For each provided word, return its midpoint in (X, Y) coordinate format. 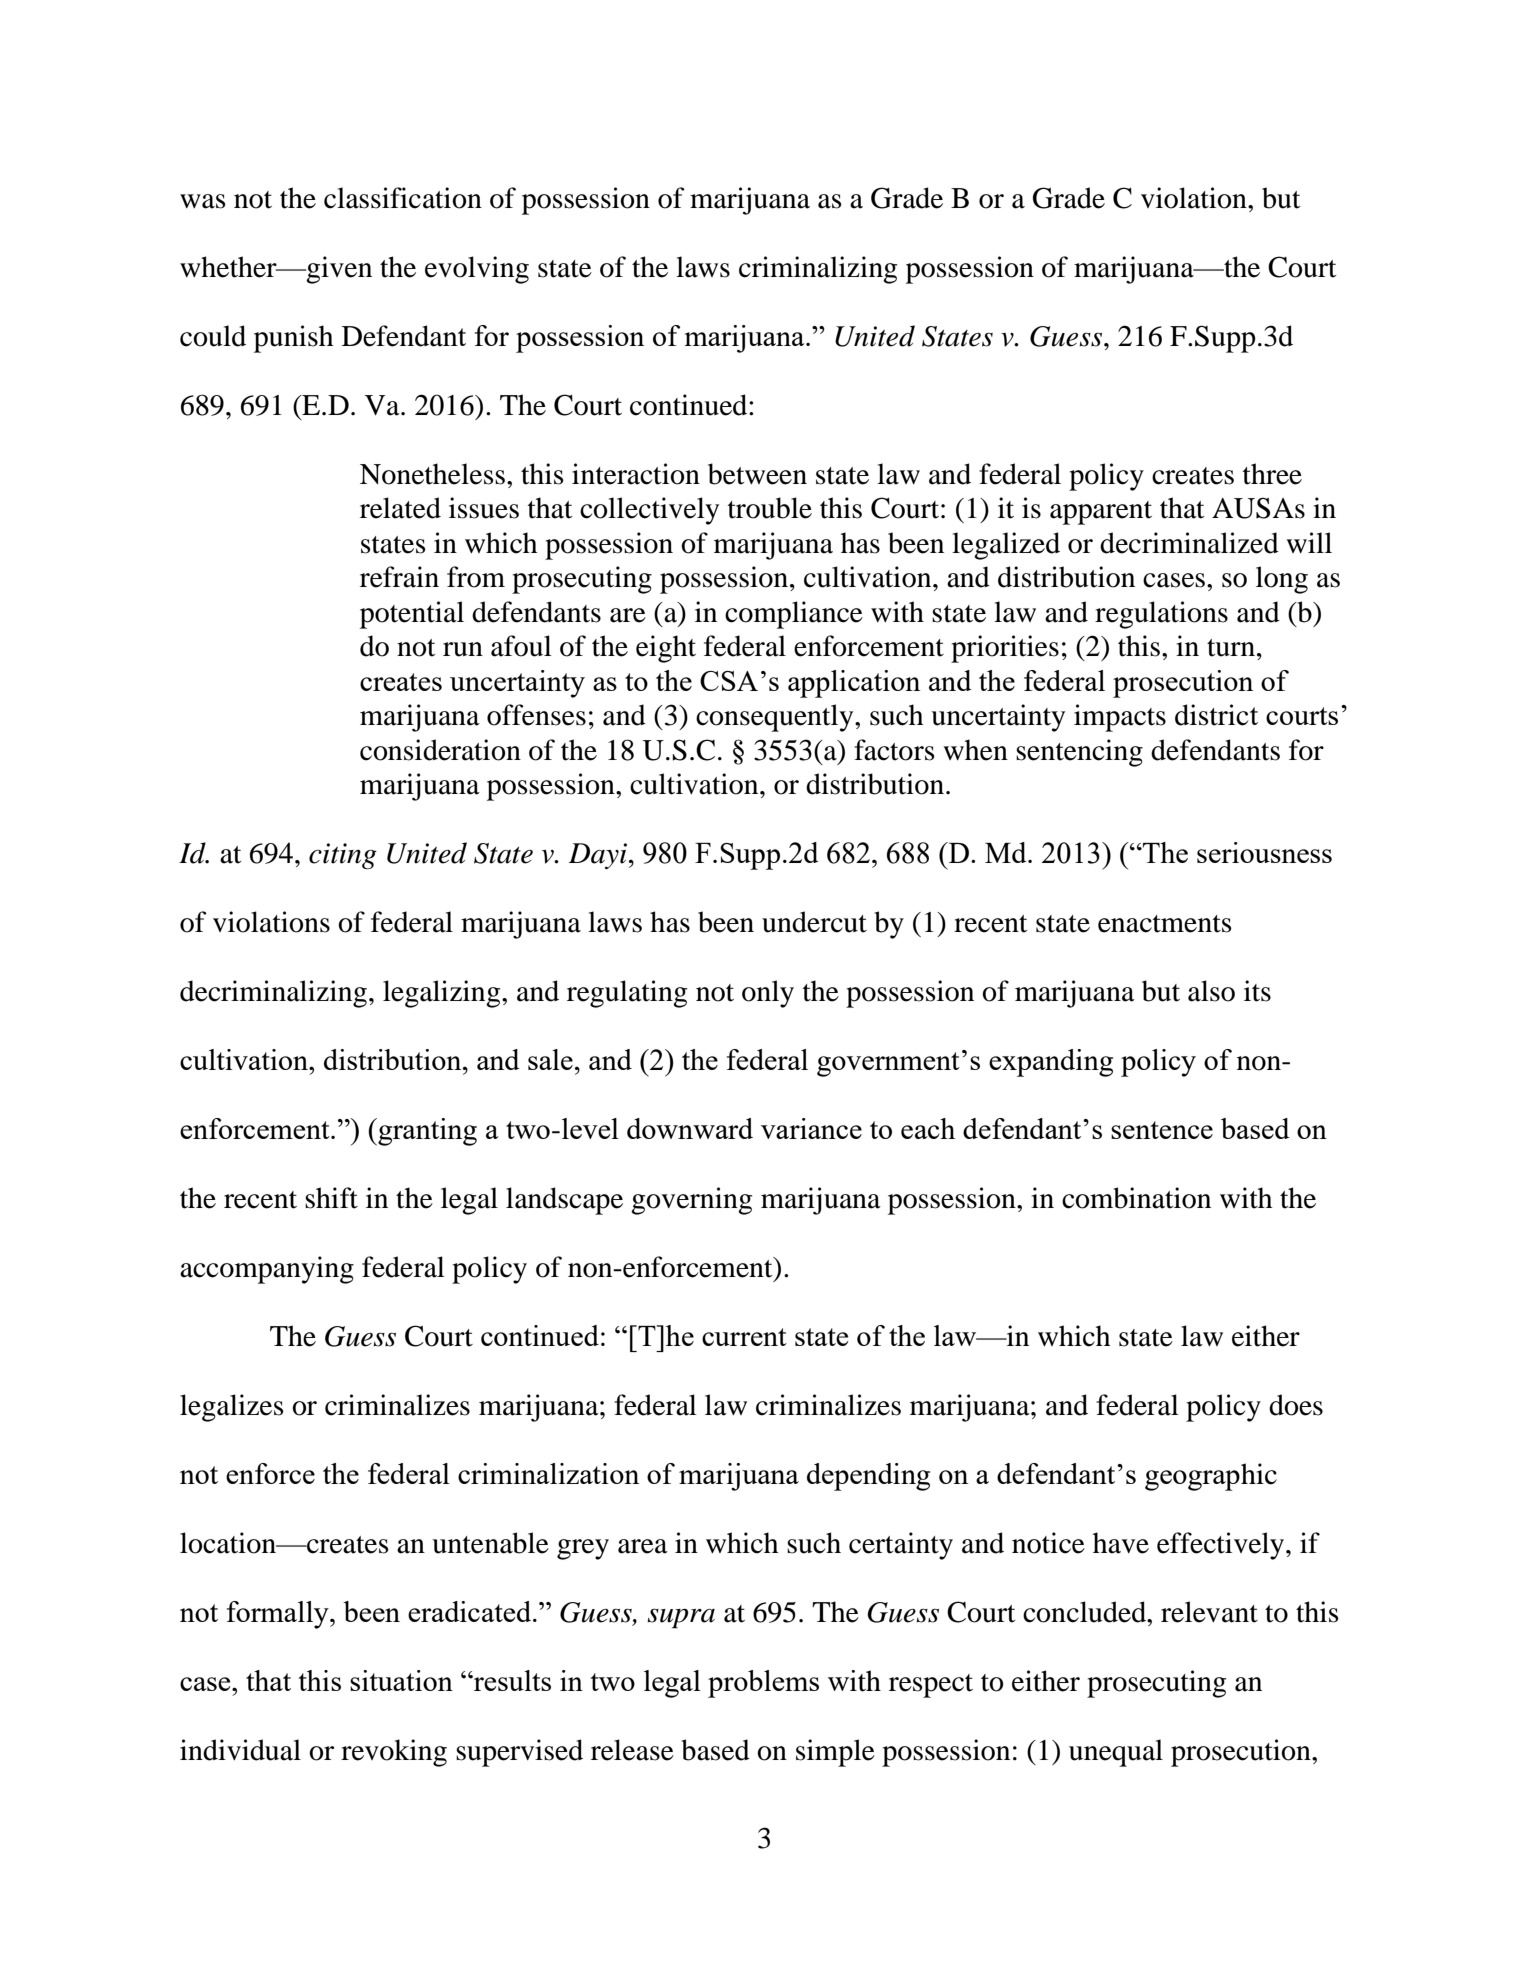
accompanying (267, 1270)
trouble (770, 508)
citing (343, 856)
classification (403, 198)
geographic (1211, 1477)
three (1272, 474)
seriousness (1264, 852)
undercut (814, 922)
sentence (1162, 1130)
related (400, 508)
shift (331, 1198)
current (744, 1337)
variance (811, 1128)
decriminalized (1189, 543)
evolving (477, 270)
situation (401, 1680)
